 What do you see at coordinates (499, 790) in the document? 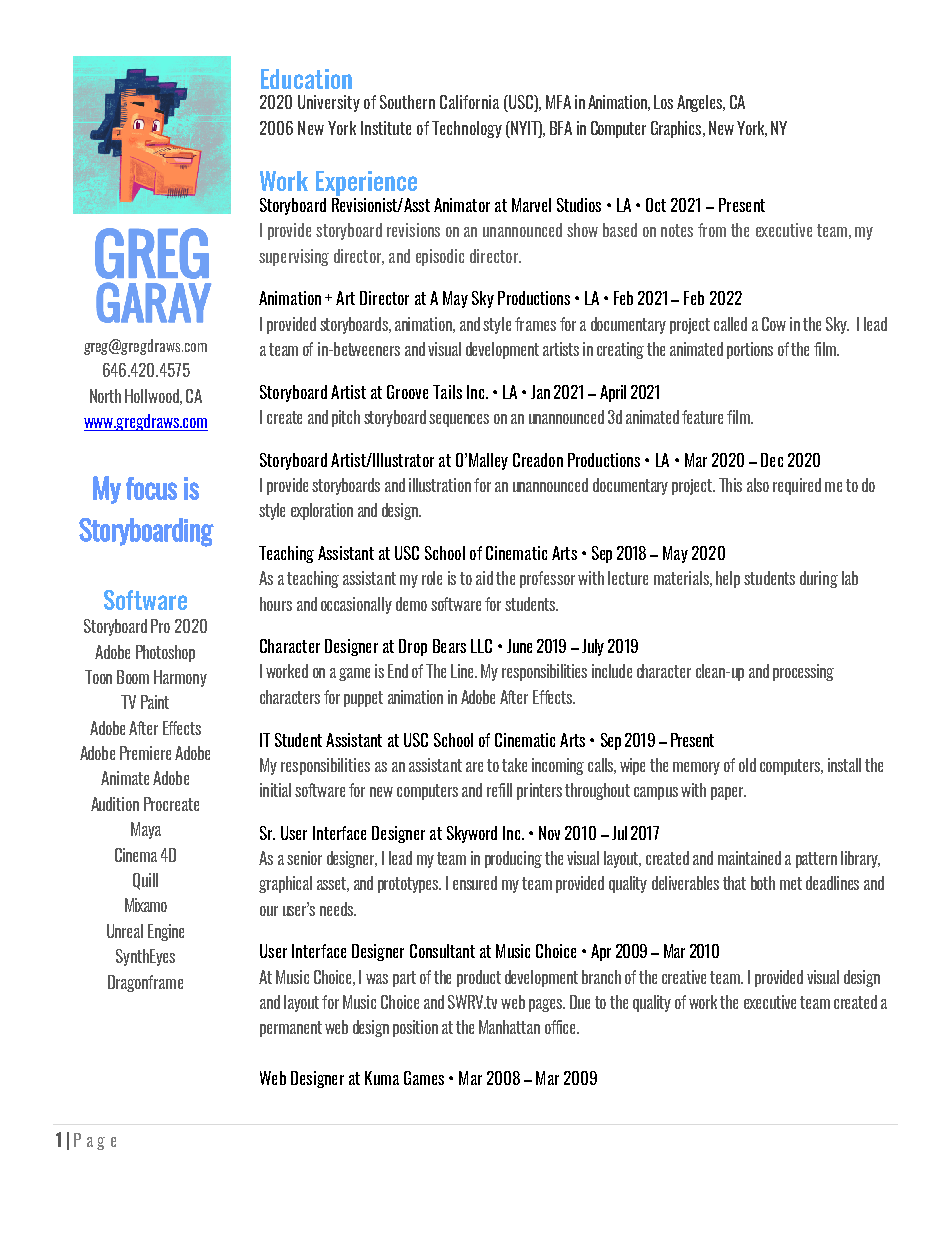
I see `refill` at bounding box center [499, 790].
